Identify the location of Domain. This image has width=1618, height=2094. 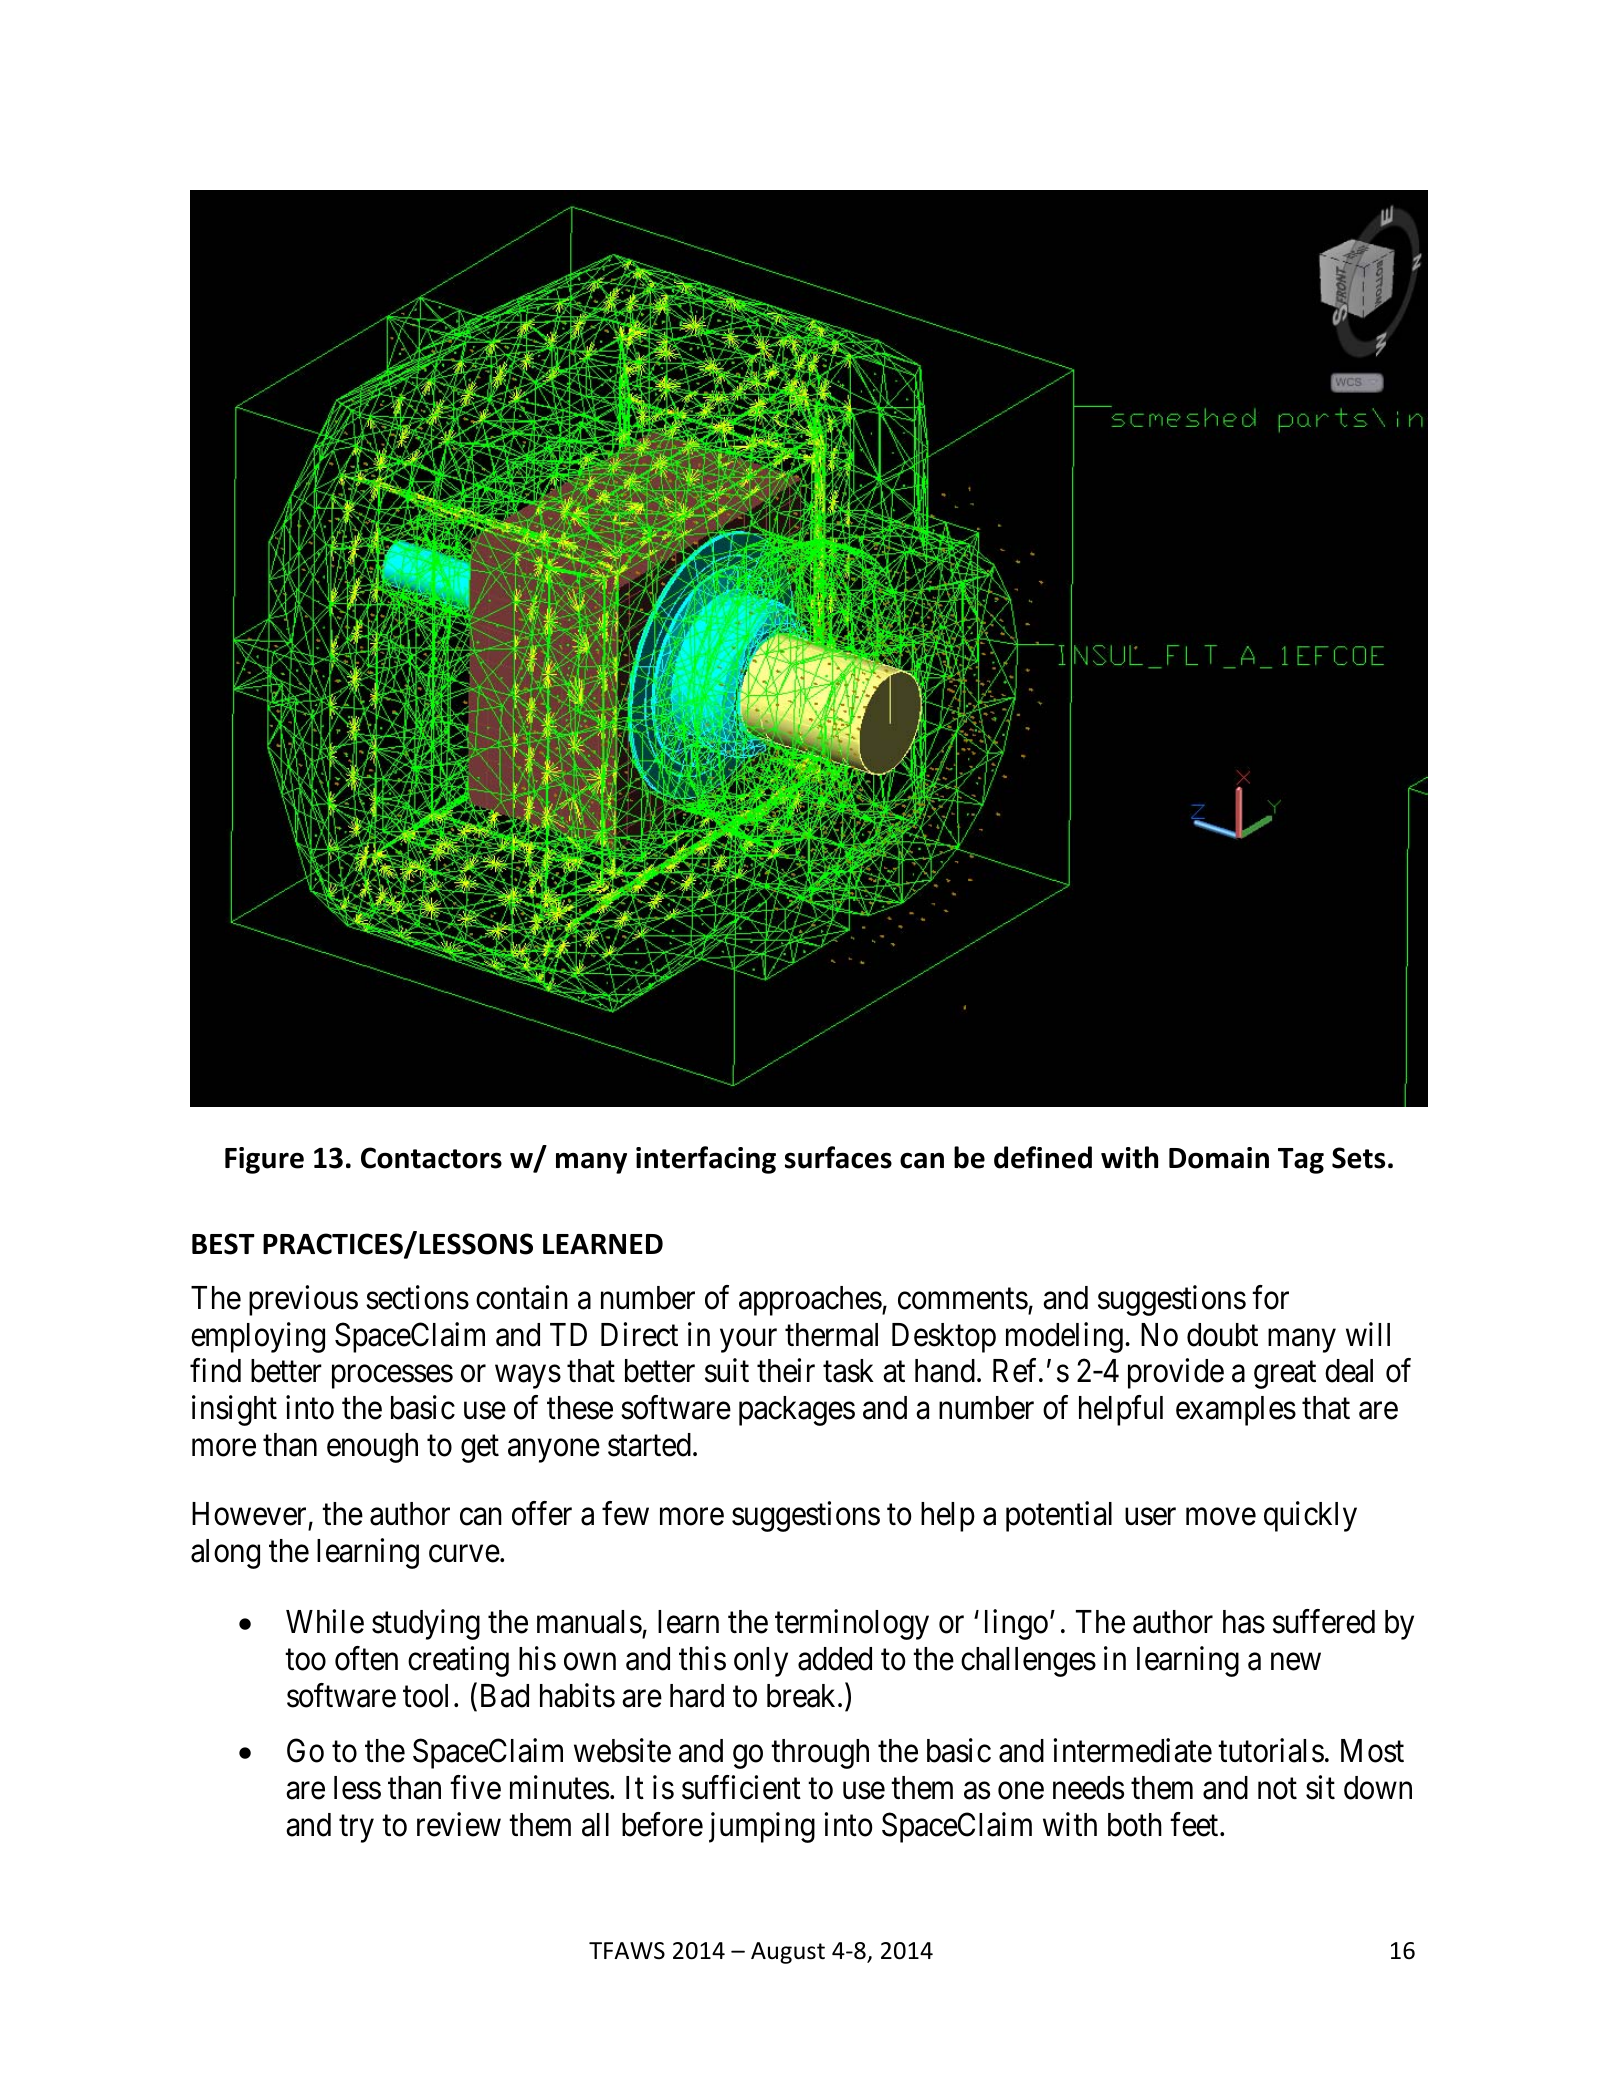
(1219, 1158).
